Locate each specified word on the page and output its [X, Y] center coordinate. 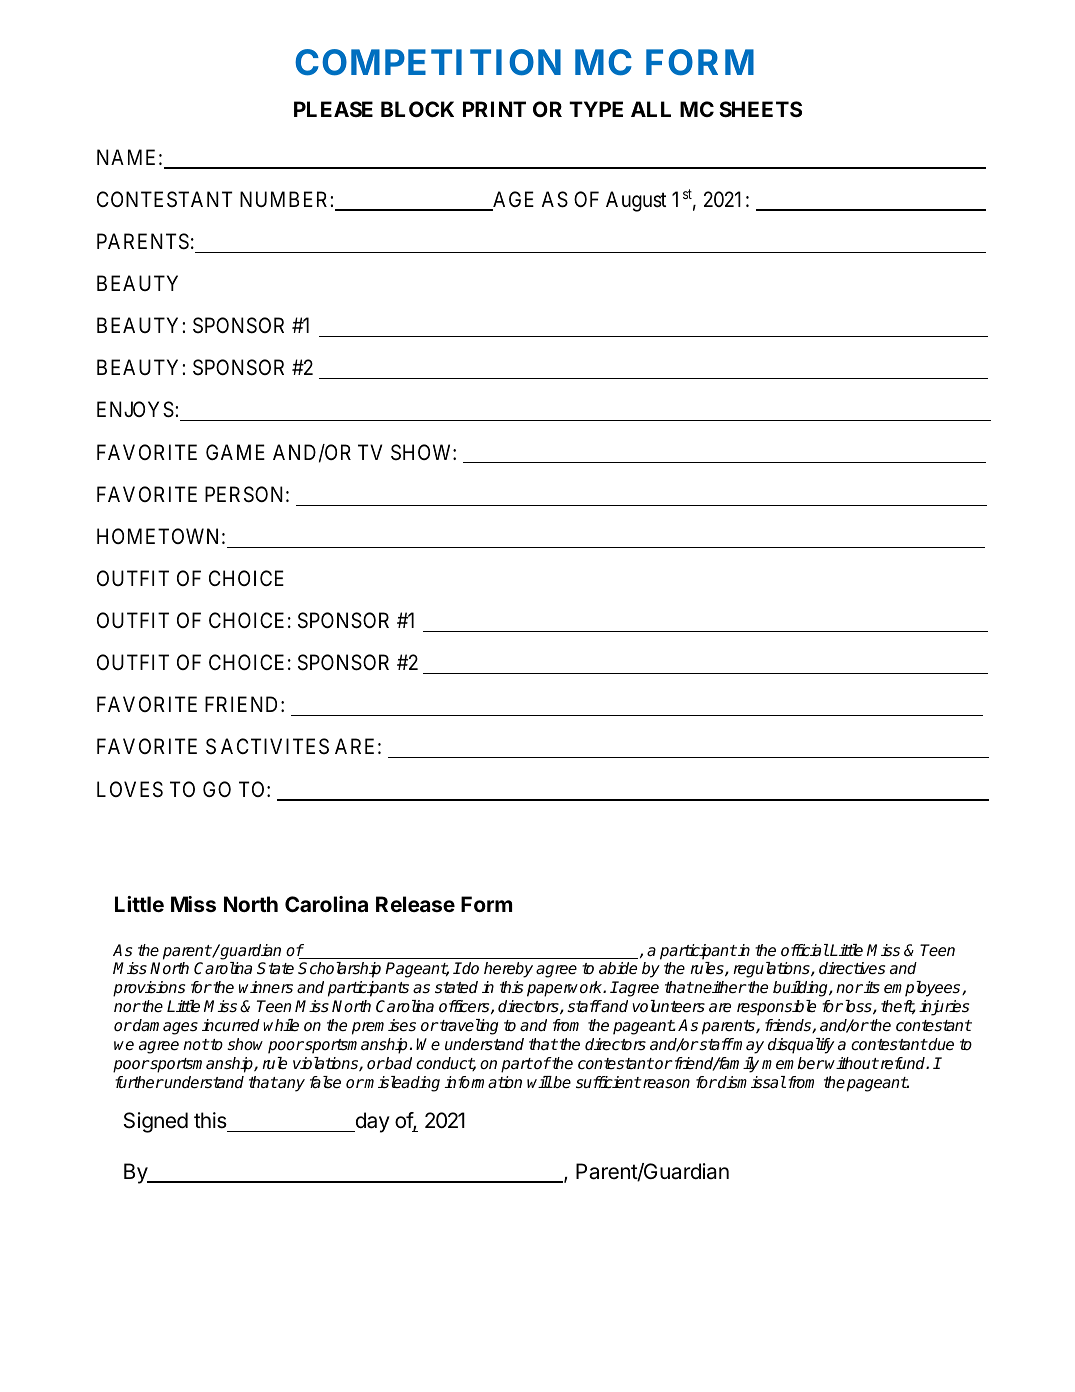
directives [852, 968]
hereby [508, 970]
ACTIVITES [275, 746]
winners [266, 987]
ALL [651, 109]
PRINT [494, 109]
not [196, 1045]
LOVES [130, 789]
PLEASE [333, 109]
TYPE [596, 109]
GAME [235, 452]
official [805, 950]
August [636, 201]
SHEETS [760, 109]
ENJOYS [135, 409]
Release [415, 904]
